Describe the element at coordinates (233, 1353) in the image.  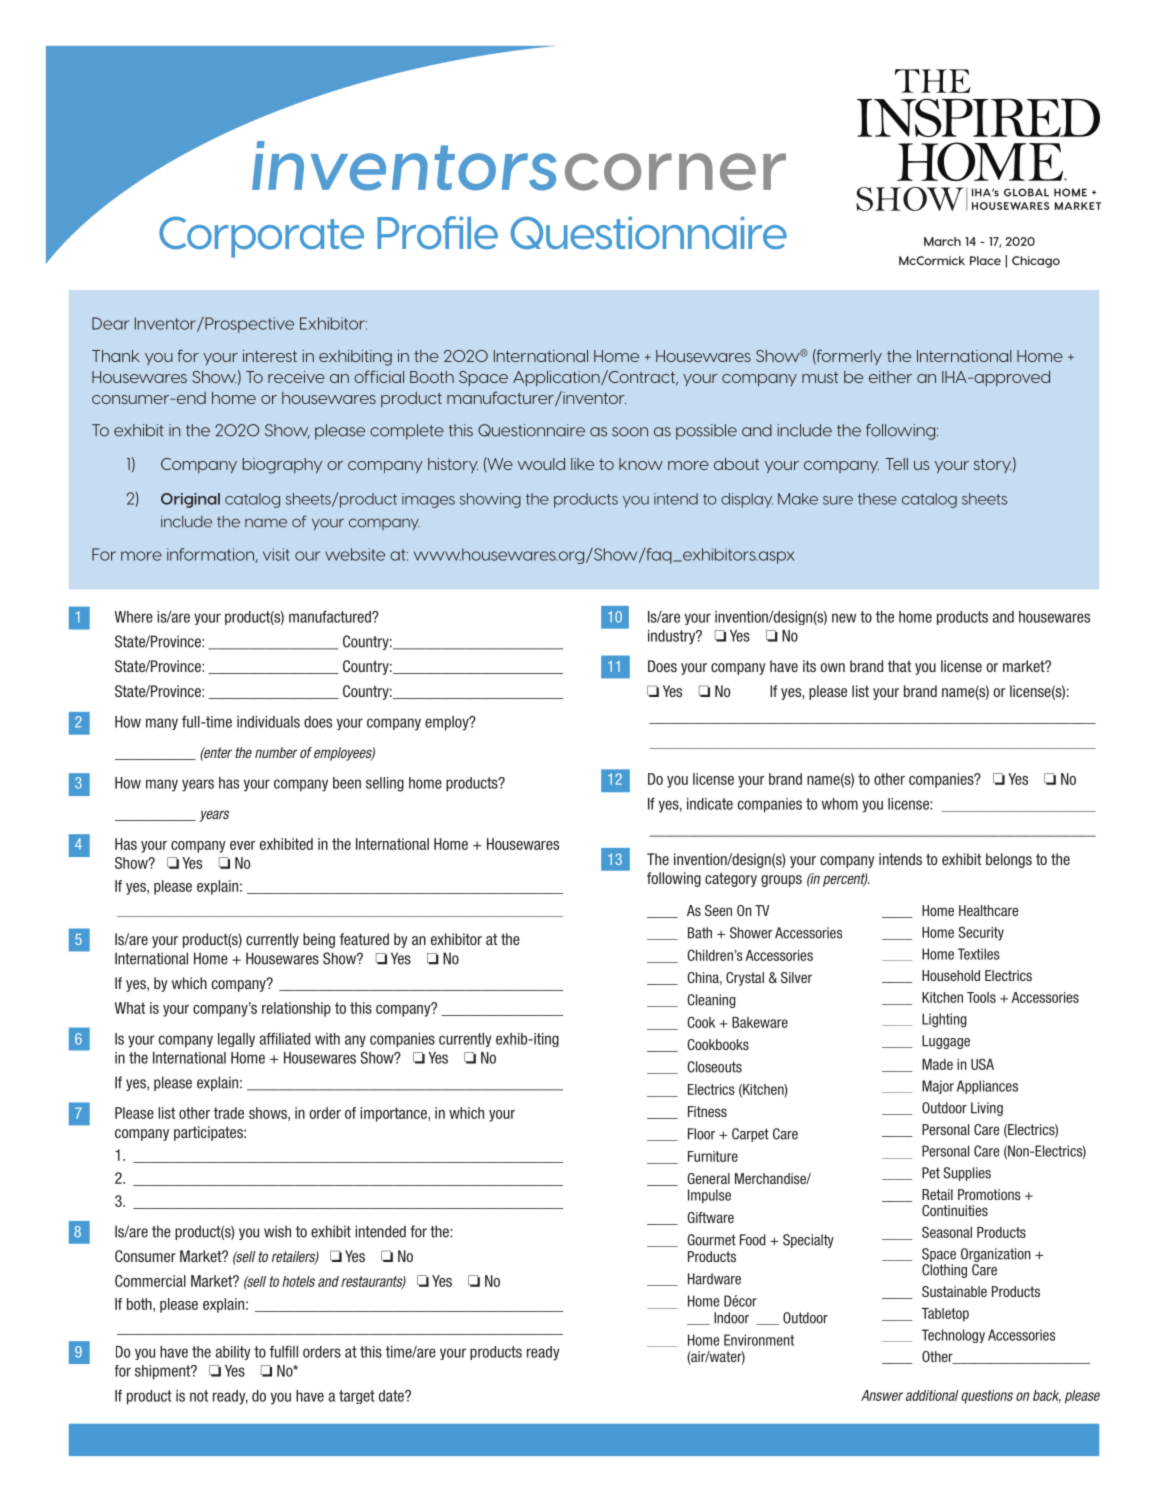
I see `ability` at that location.
